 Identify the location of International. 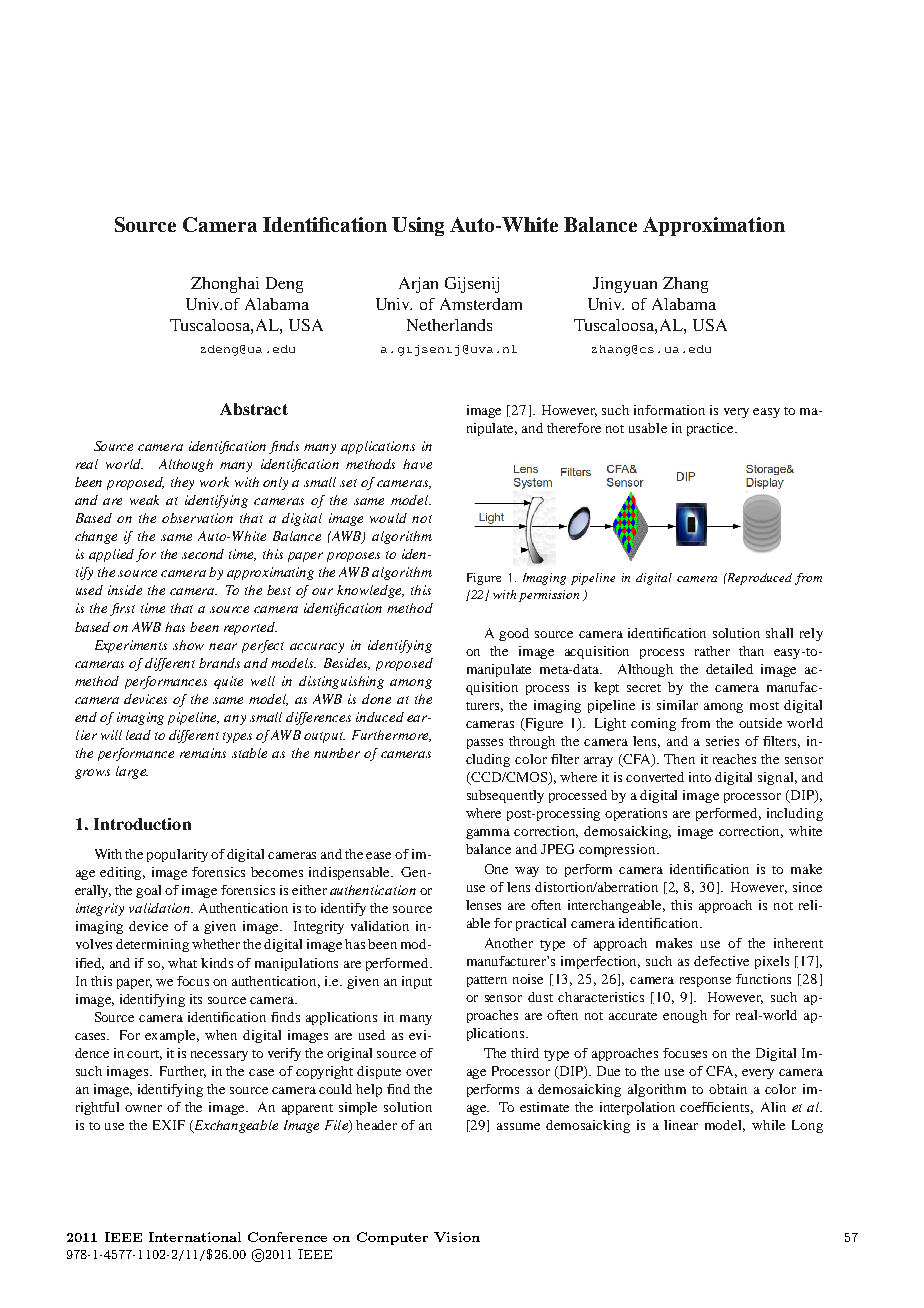
(195, 1237).
